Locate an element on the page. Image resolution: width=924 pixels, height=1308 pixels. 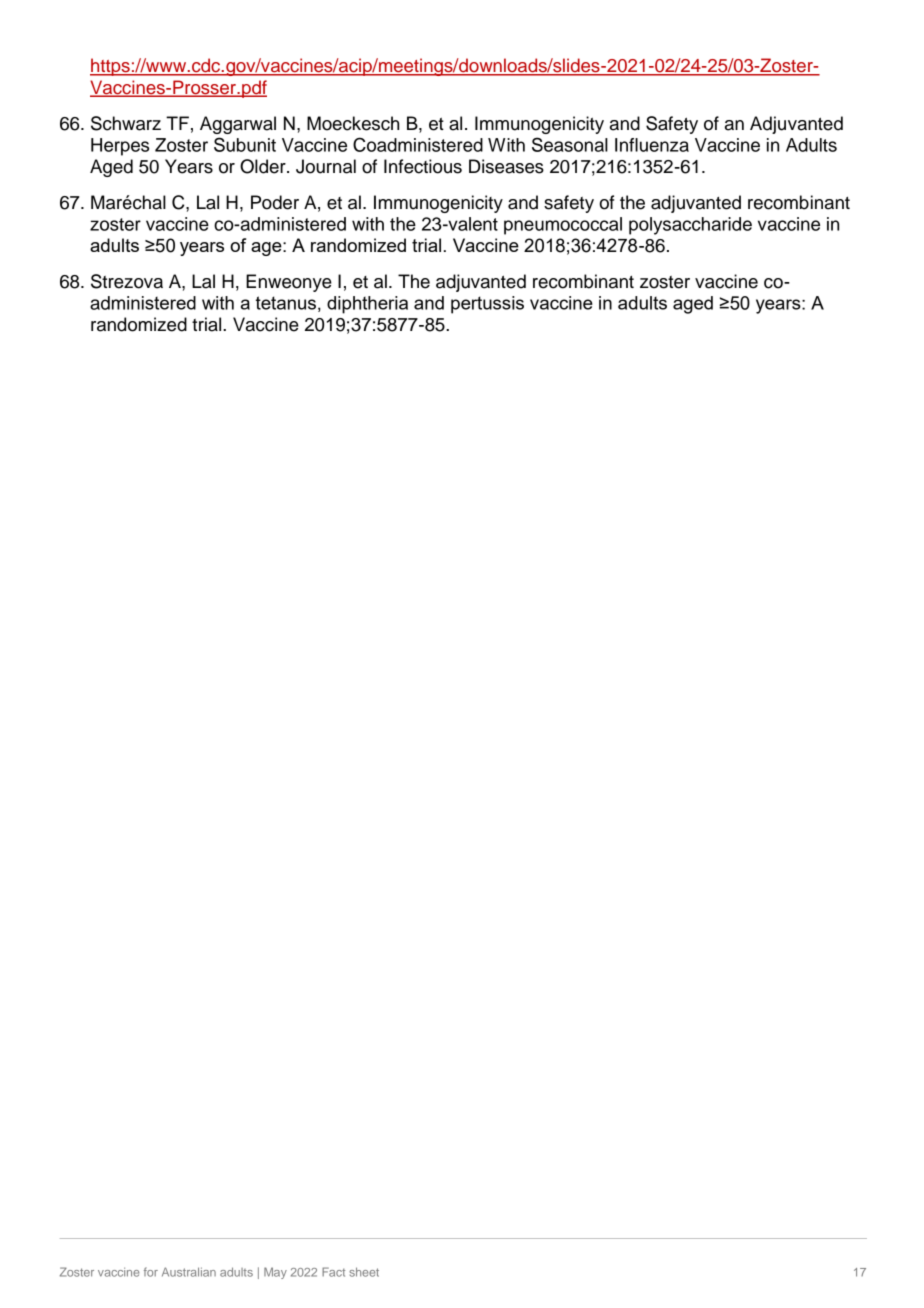
Australian is located at coordinates (189, 1272).
